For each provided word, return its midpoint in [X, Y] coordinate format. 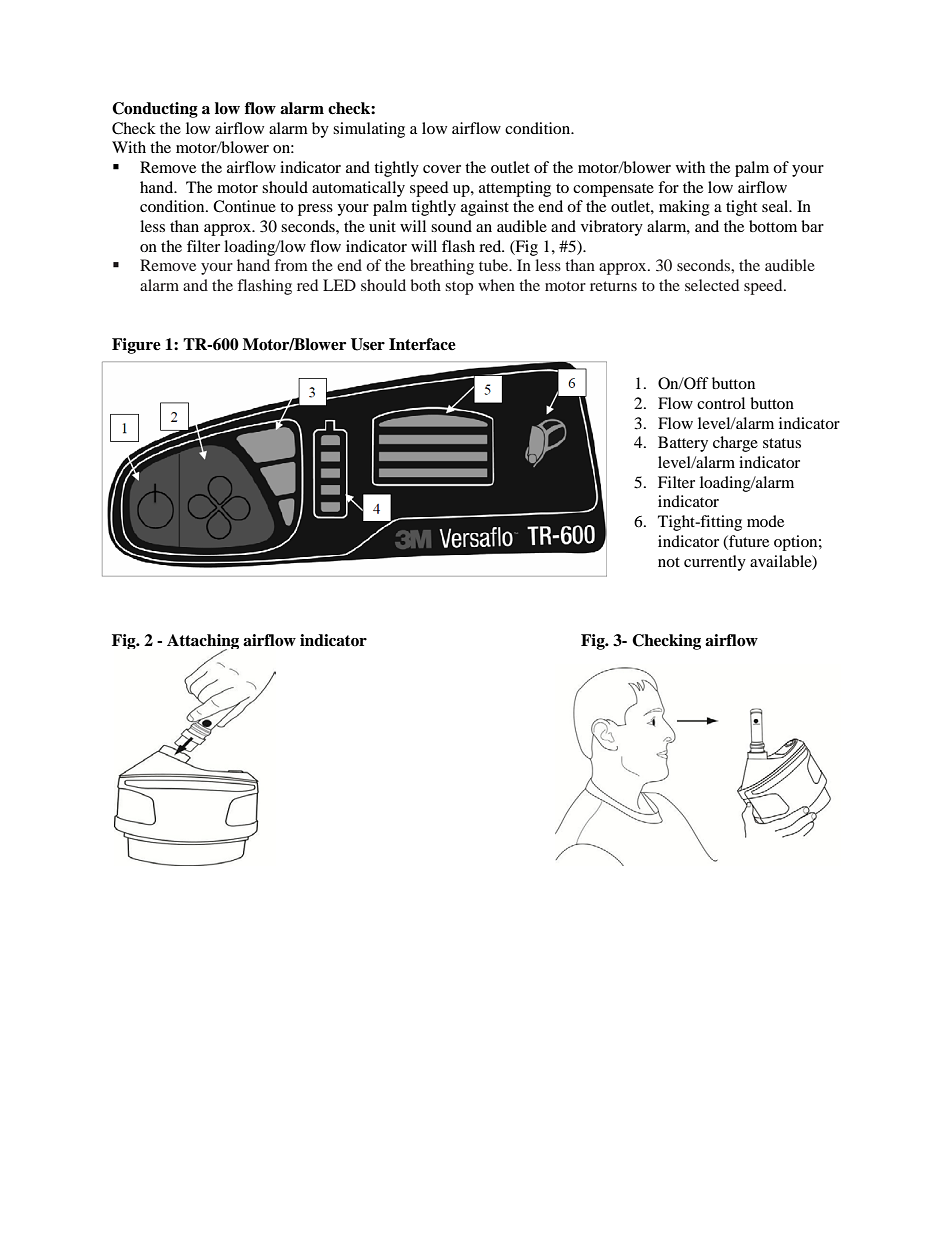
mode [765, 521]
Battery [683, 444]
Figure [136, 346]
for [668, 187]
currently [715, 563]
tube [495, 265]
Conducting [155, 110]
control [721, 403]
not [669, 562]
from [291, 265]
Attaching [203, 643]
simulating [369, 130]
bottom [773, 226]
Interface [422, 344]
